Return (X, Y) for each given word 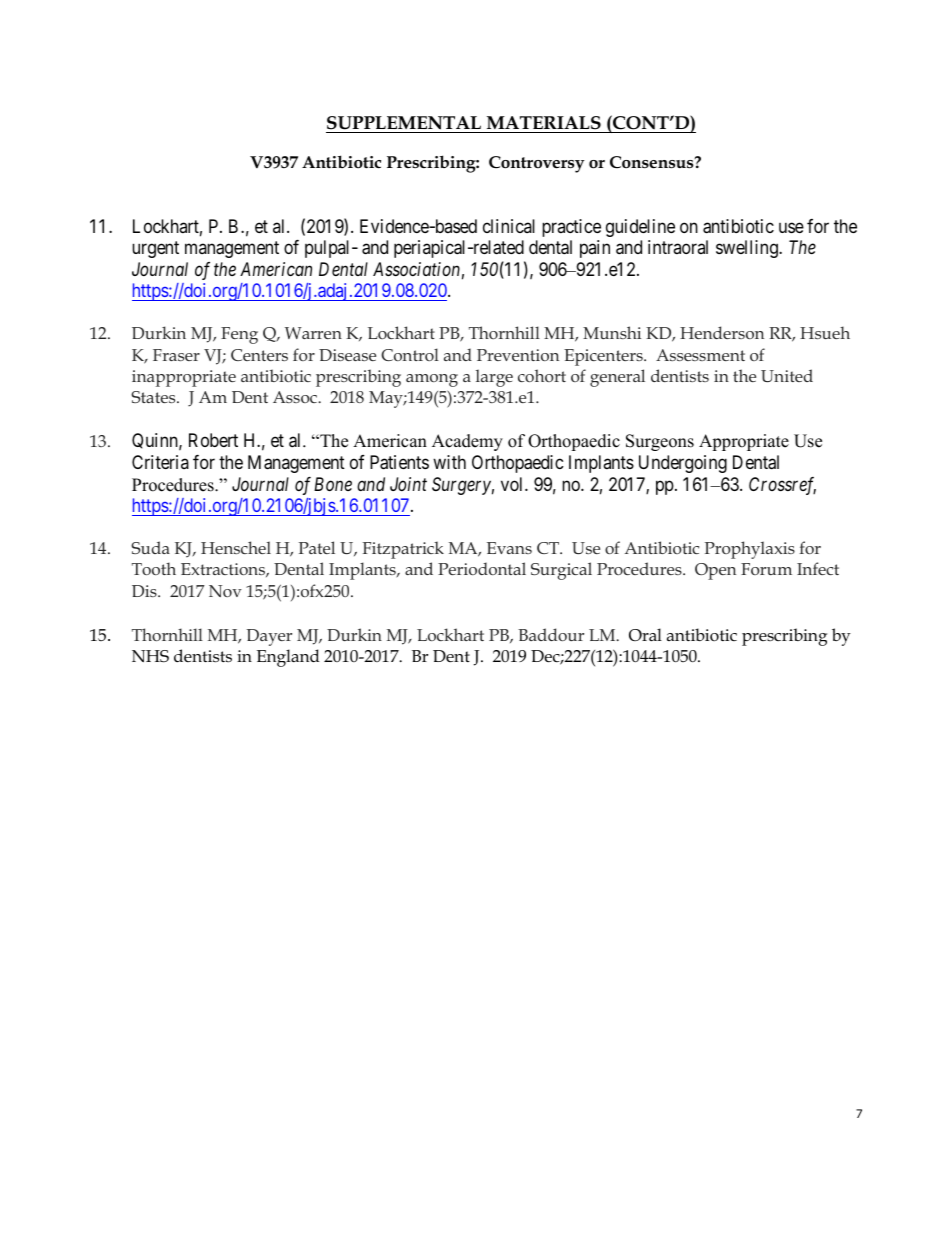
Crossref (782, 486)
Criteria (160, 462)
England (288, 658)
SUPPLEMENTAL (404, 123)
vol (513, 484)
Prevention (518, 355)
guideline (640, 228)
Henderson (722, 332)
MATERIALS (544, 123)
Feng (239, 335)
